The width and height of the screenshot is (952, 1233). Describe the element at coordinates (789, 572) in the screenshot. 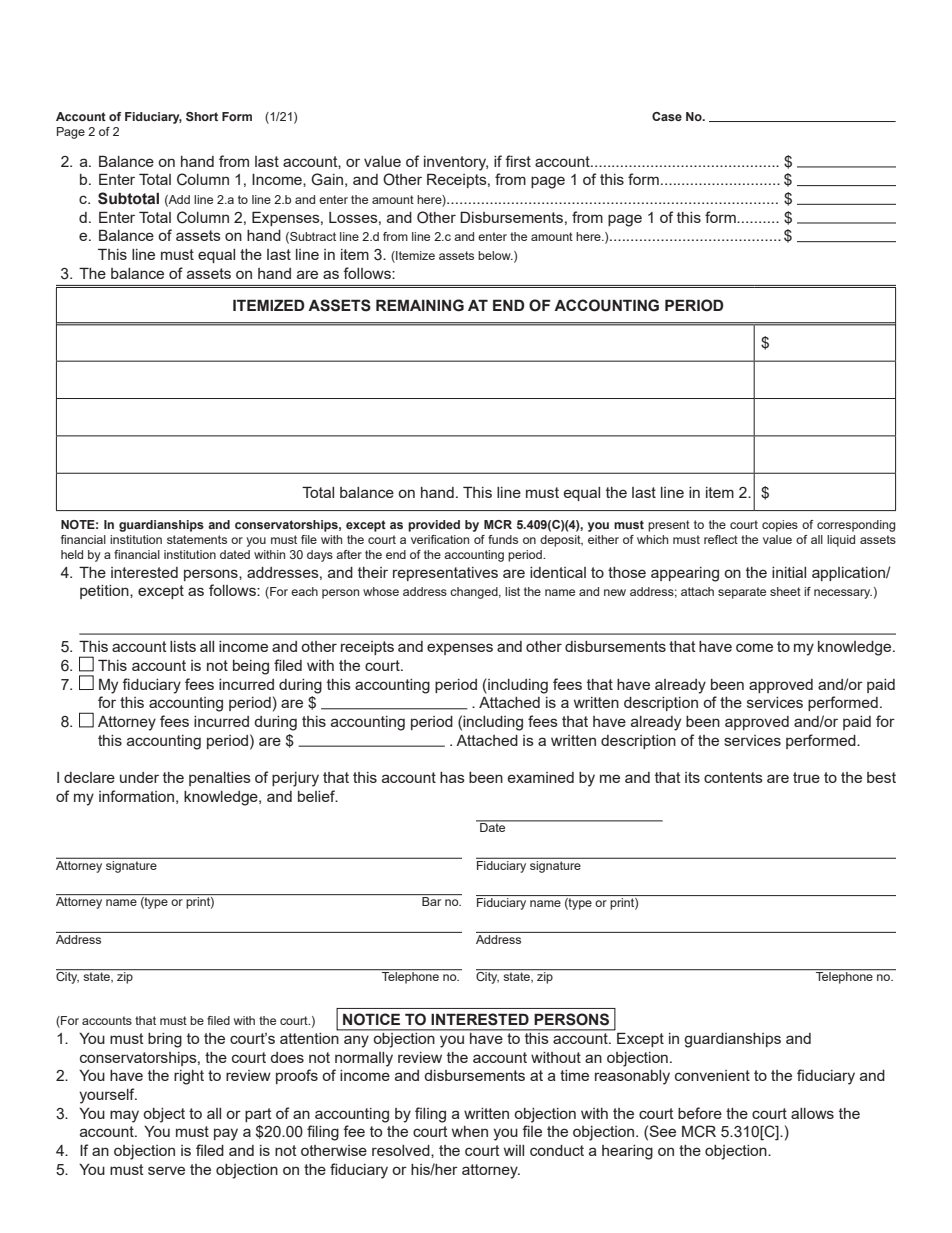

I see `initial` at that location.
